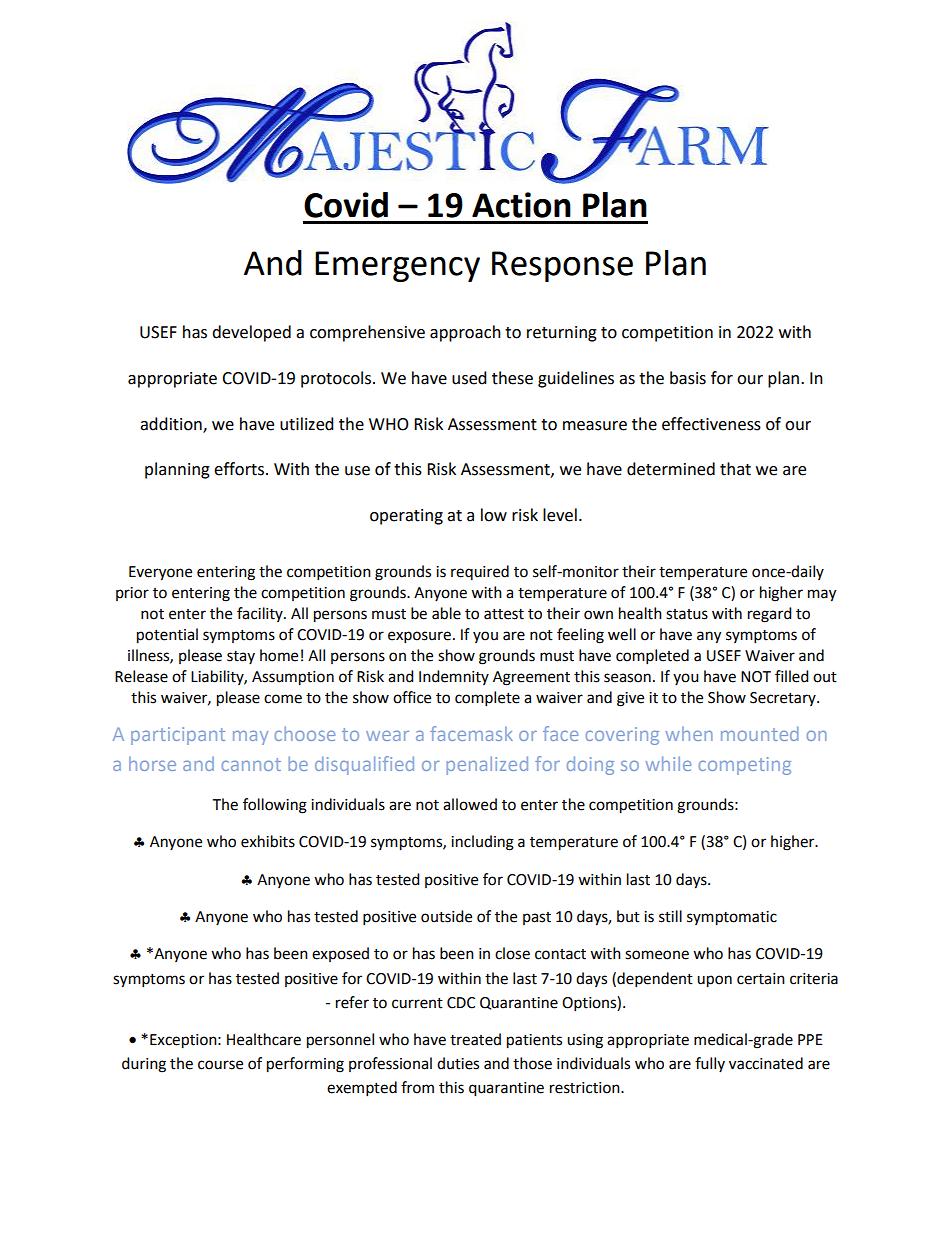 Image resolution: width=952 pixels, height=1233 pixels. Describe the element at coordinates (241, 657) in the image. I see `stay` at that location.
